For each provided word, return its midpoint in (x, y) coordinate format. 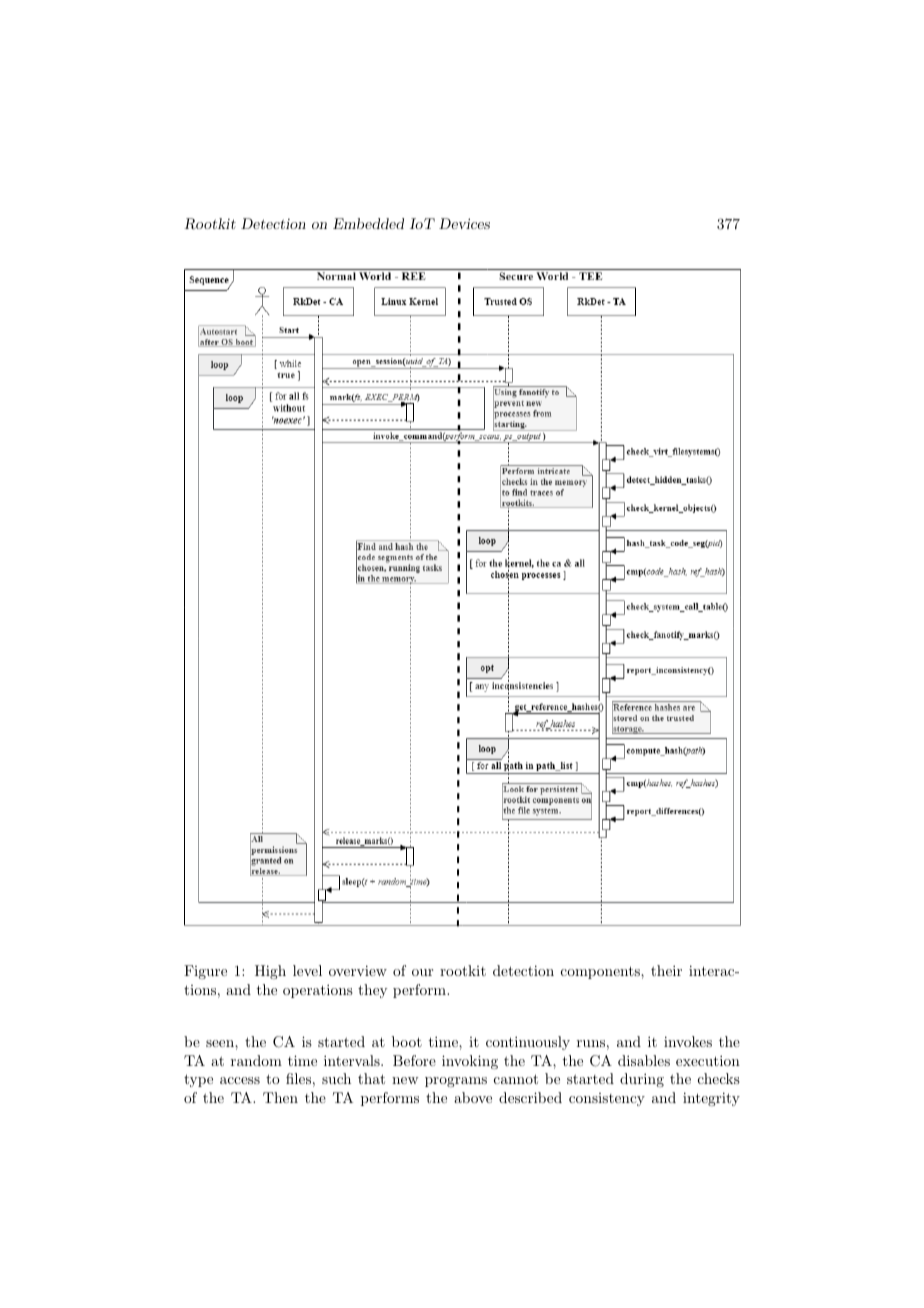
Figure (205, 972)
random (256, 1060)
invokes (688, 1041)
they (372, 991)
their (666, 970)
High (270, 972)
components (601, 972)
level (307, 970)
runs (591, 1043)
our (422, 972)
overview (358, 970)
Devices (464, 223)
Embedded (368, 223)
